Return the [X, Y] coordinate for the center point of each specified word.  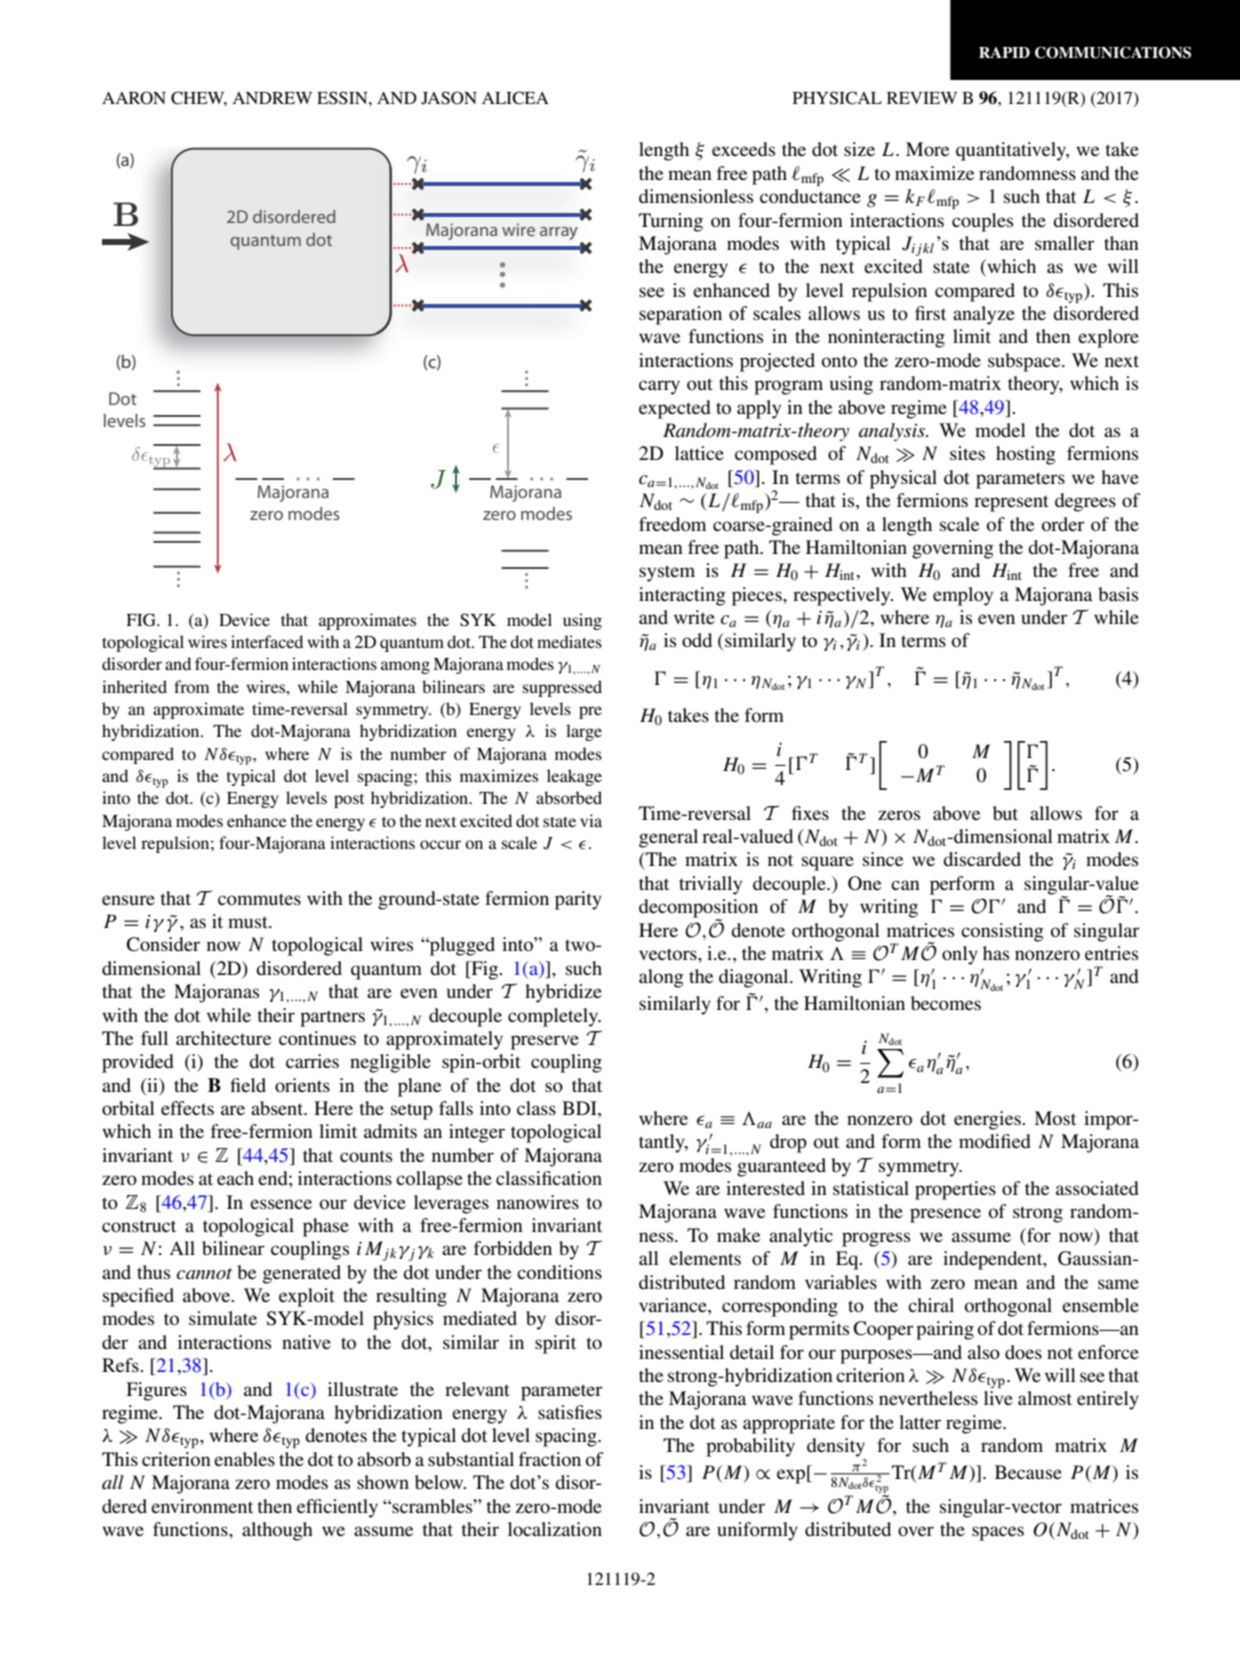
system [667, 573]
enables [244, 1459]
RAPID [1004, 52]
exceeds [743, 149]
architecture [223, 1038]
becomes [946, 1003]
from [191, 686]
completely [554, 1017]
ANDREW [272, 98]
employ [963, 596]
